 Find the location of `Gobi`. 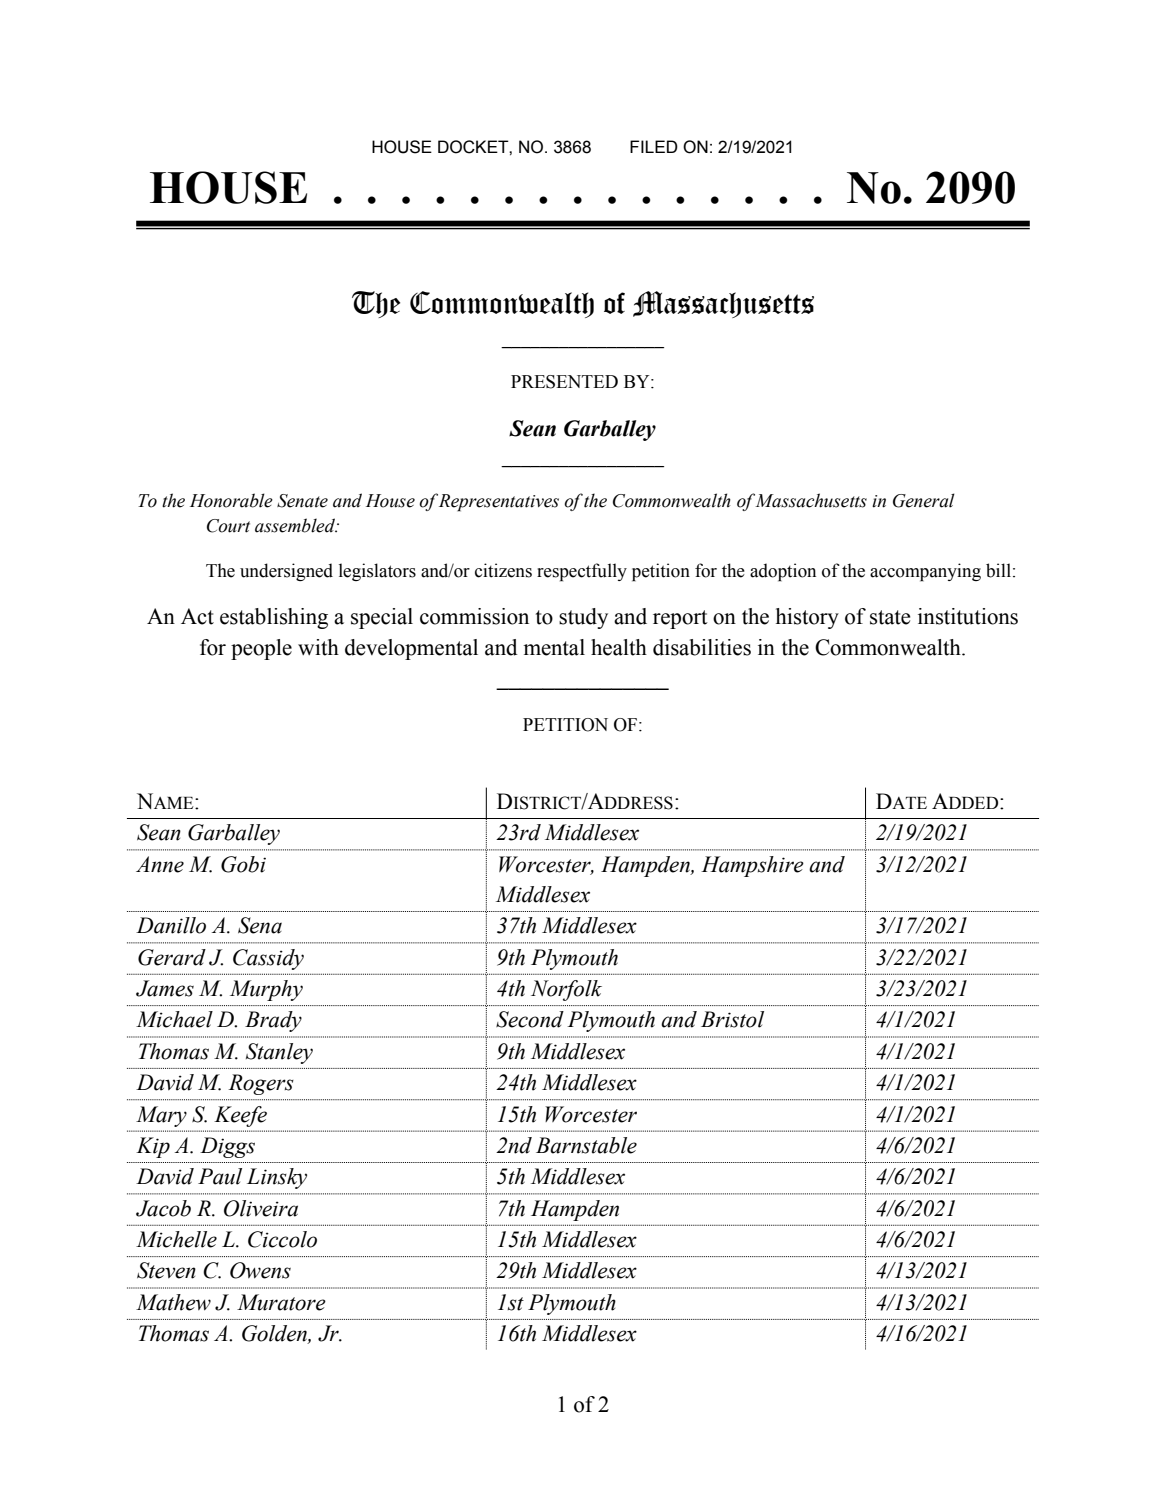

Gobi is located at coordinates (243, 864).
